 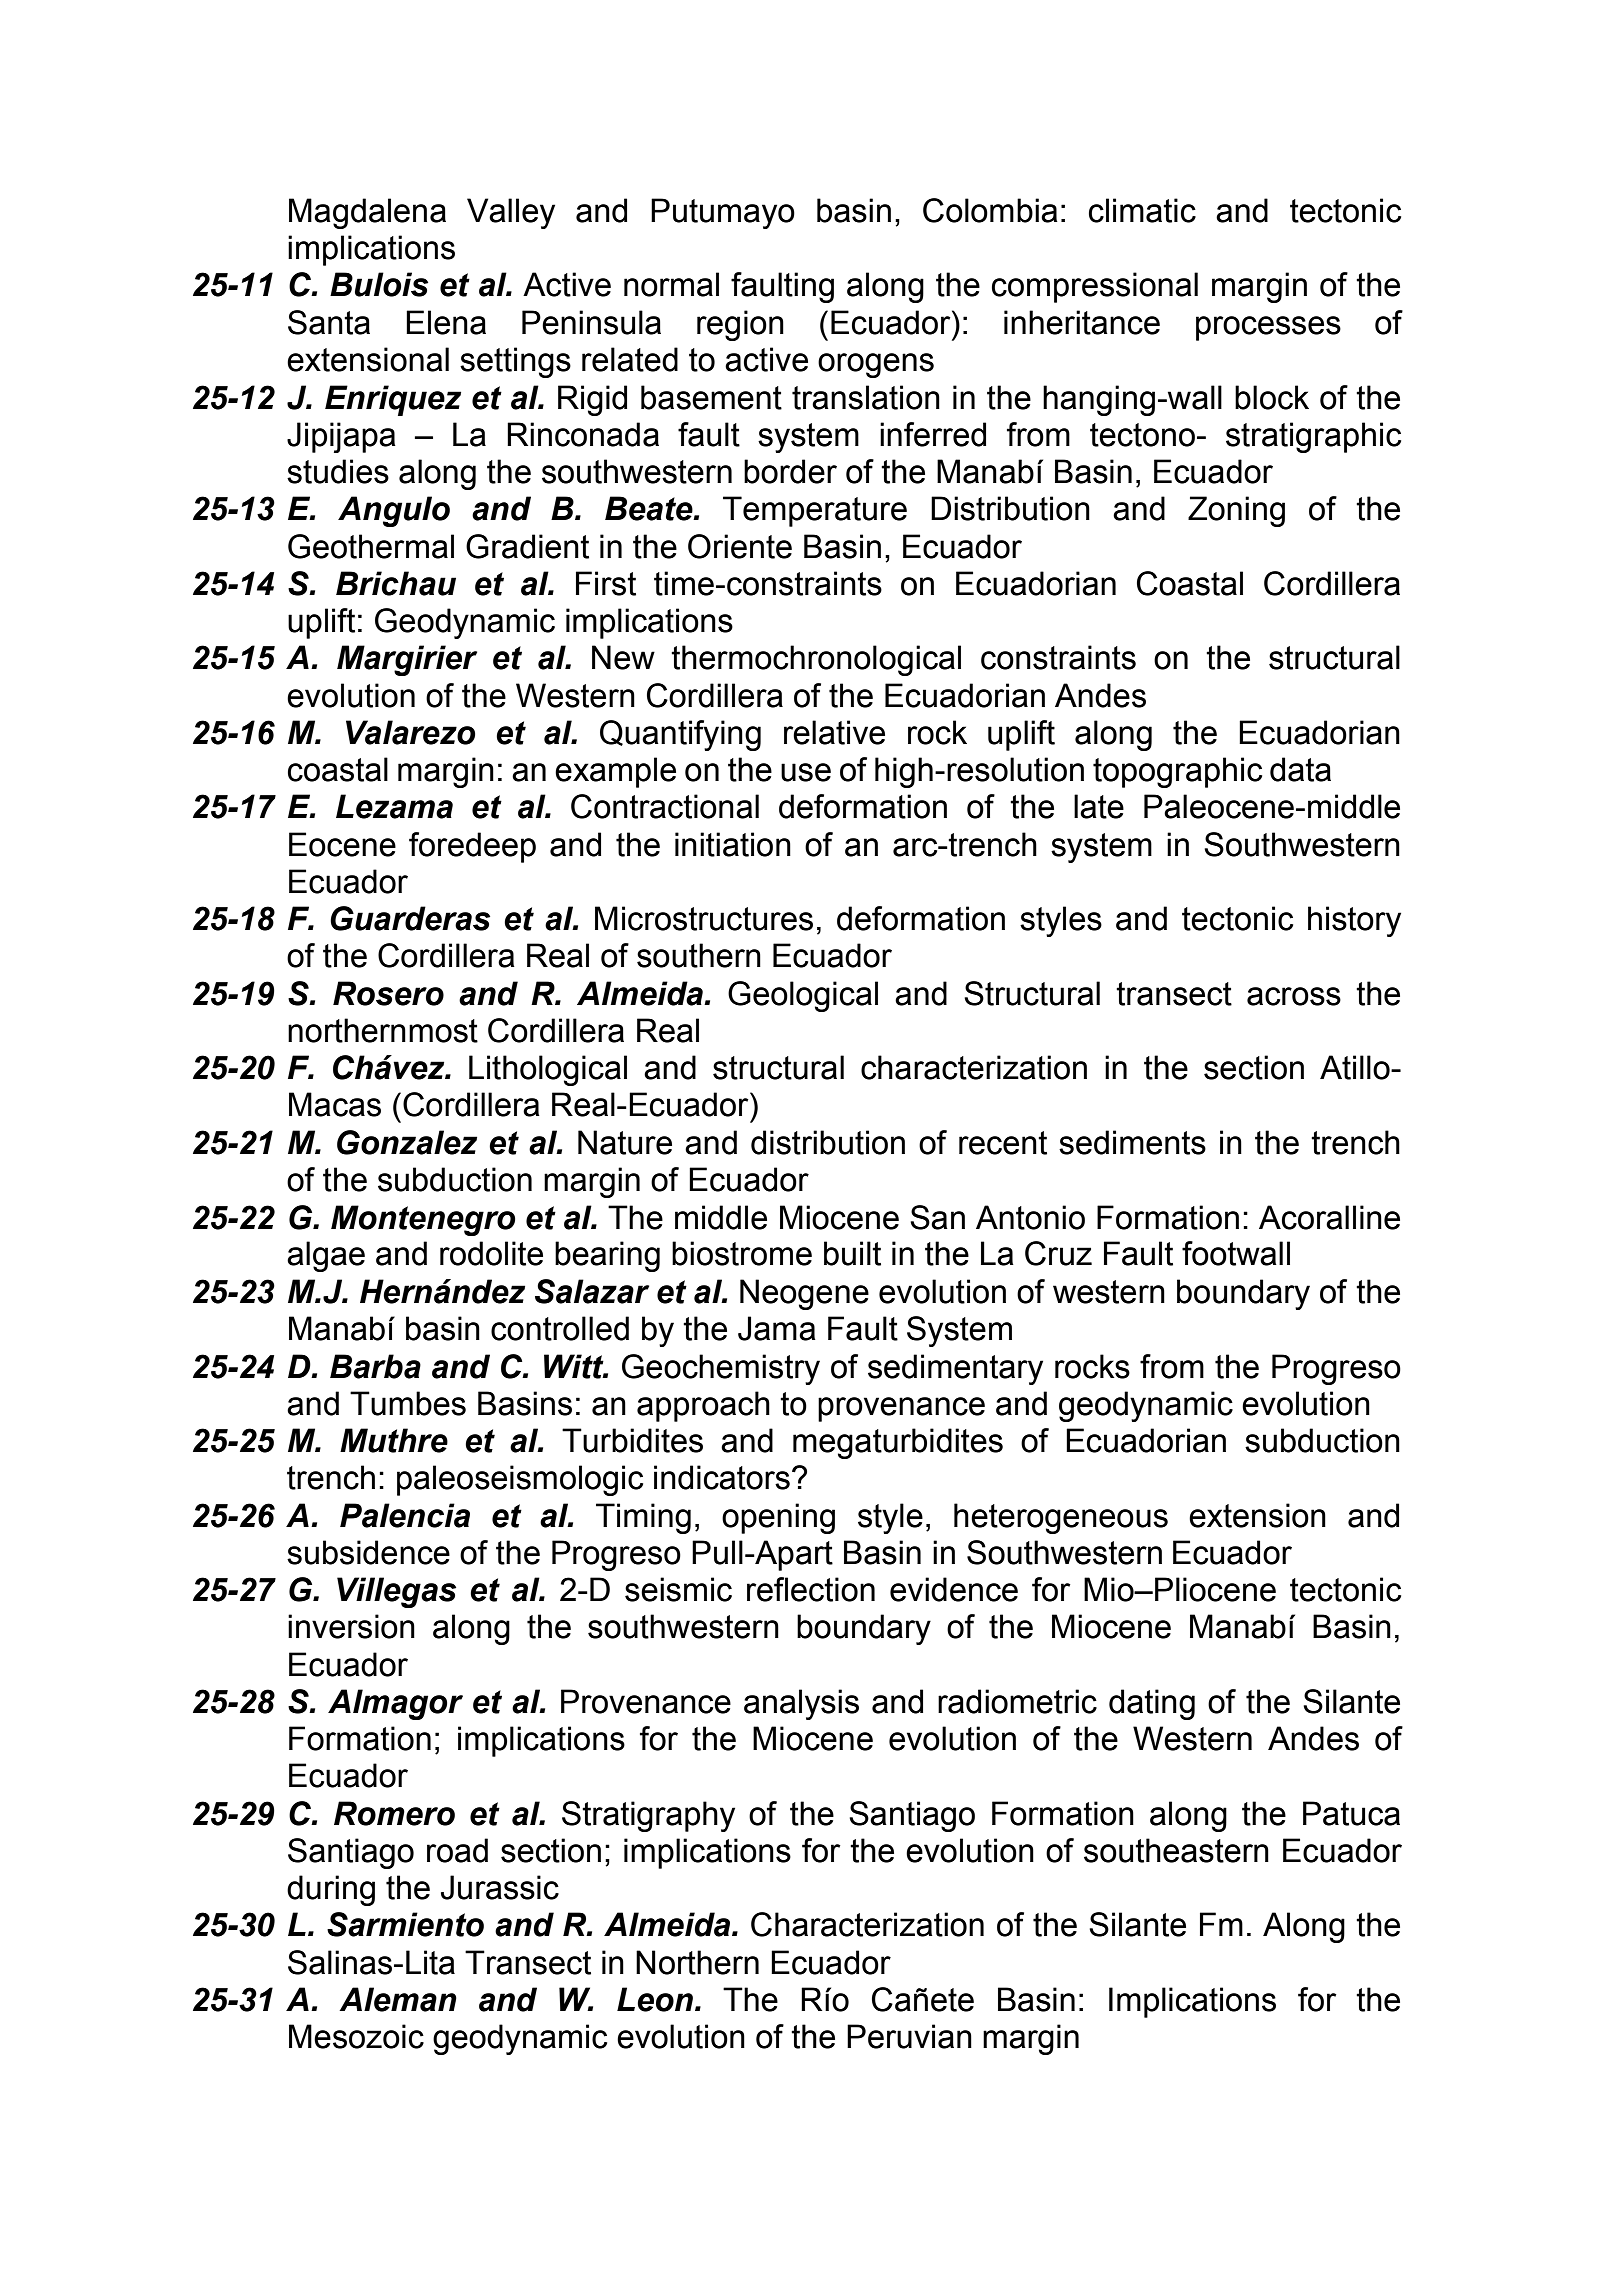 I want to click on reflection, so click(x=811, y=1589).
